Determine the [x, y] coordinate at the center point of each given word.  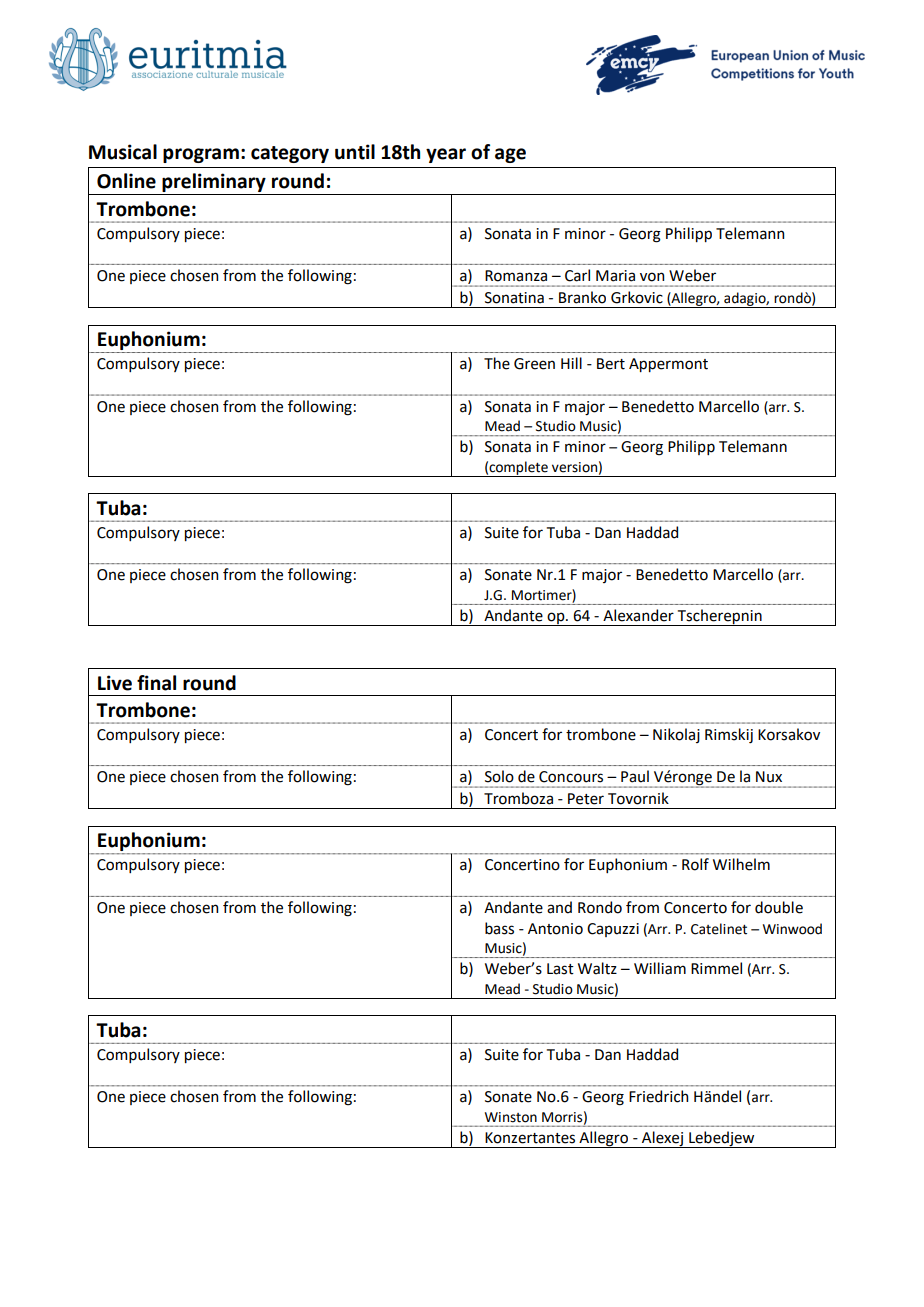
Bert [611, 364]
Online [126, 181]
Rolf [695, 864]
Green [534, 364]
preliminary [214, 184]
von [652, 277]
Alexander [638, 615]
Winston [511, 1117]
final [156, 683]
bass [499, 928]
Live [115, 683]
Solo [499, 776]
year [446, 155]
